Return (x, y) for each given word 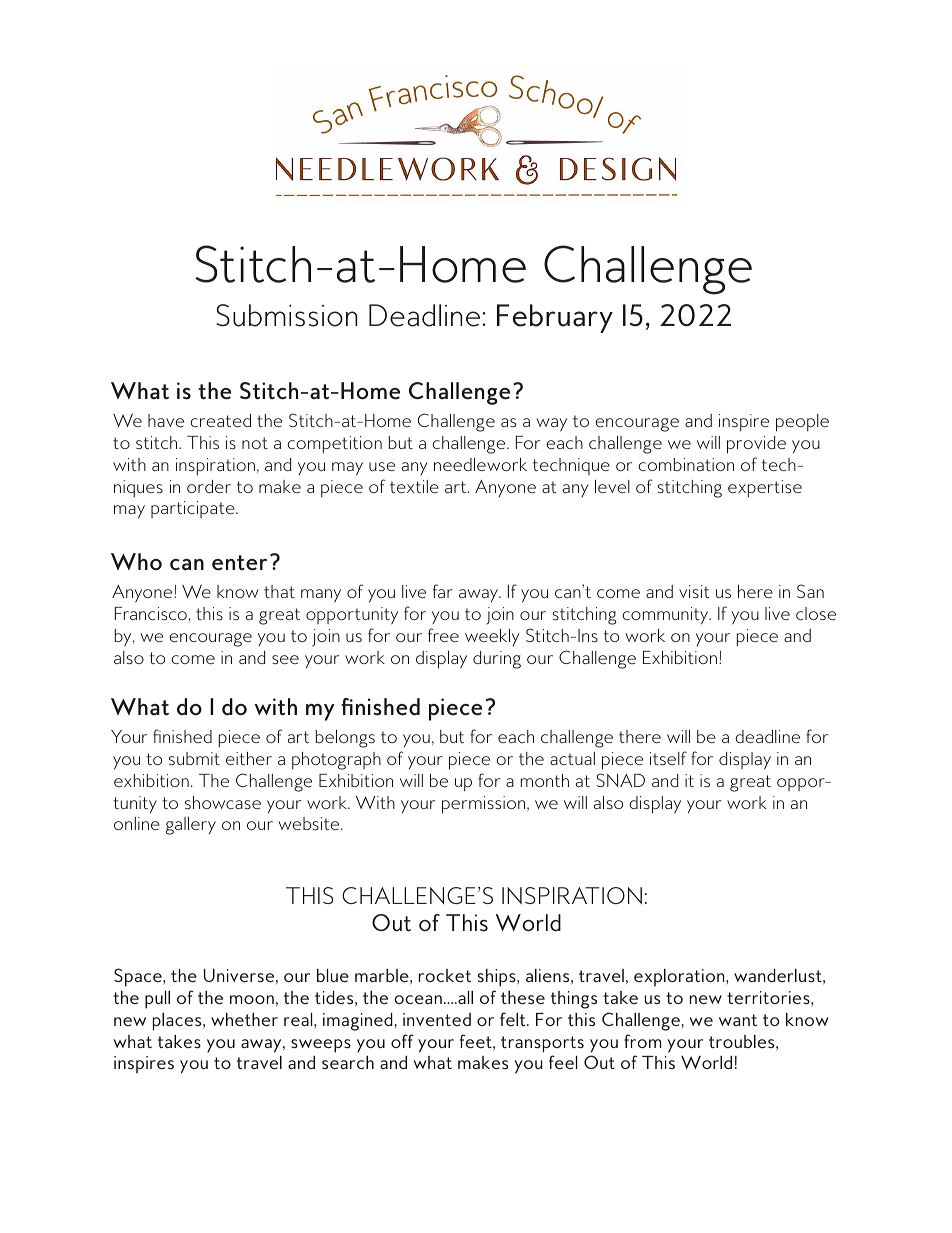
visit (694, 591)
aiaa (695, 315)
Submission (286, 315)
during (497, 660)
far (443, 591)
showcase (223, 802)
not (255, 443)
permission (485, 805)
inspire (744, 422)
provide (756, 445)
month (545, 780)
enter (239, 563)
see (285, 659)
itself (668, 758)
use (382, 466)
